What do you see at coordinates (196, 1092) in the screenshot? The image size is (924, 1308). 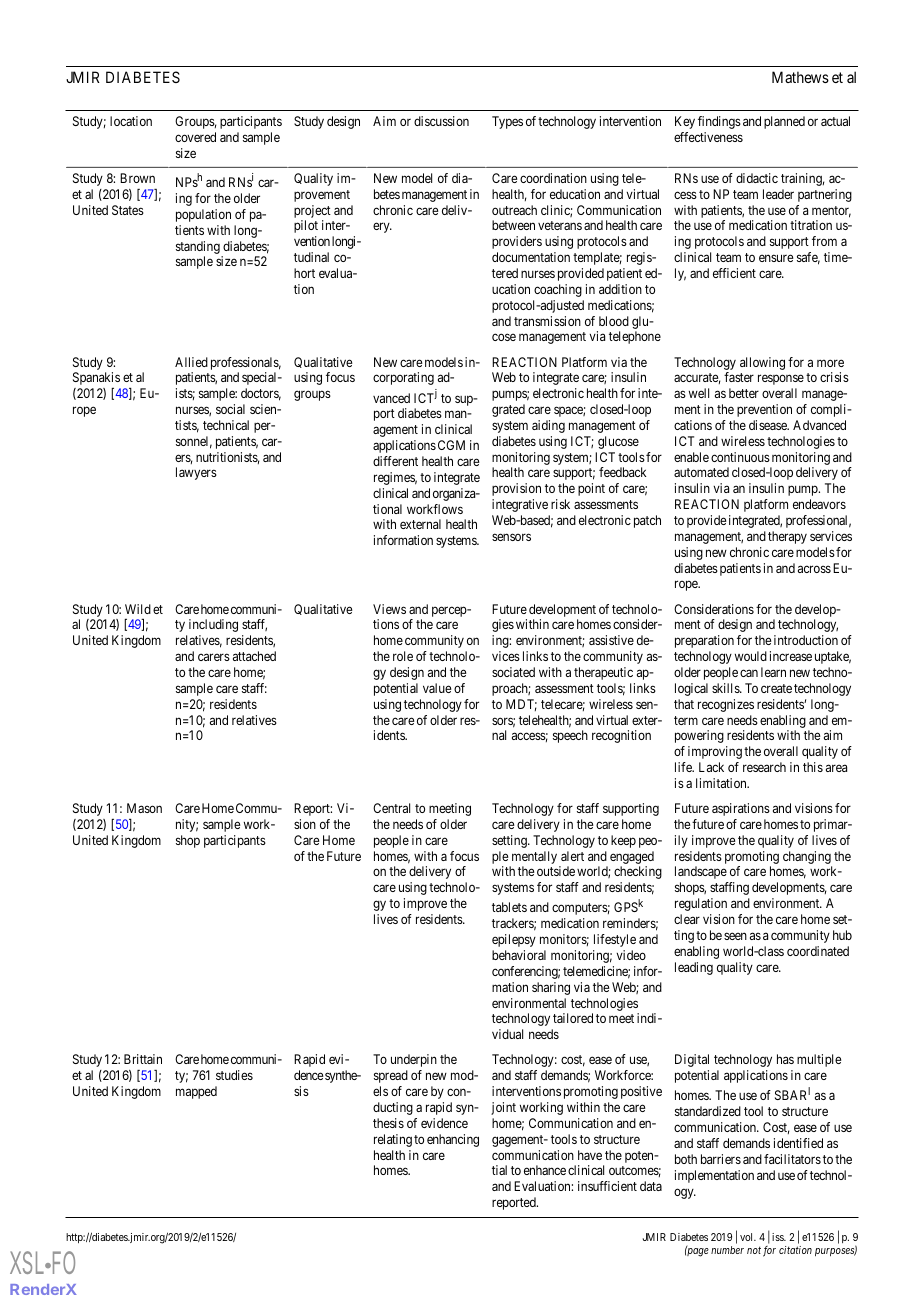 I see `mapped` at bounding box center [196, 1092].
